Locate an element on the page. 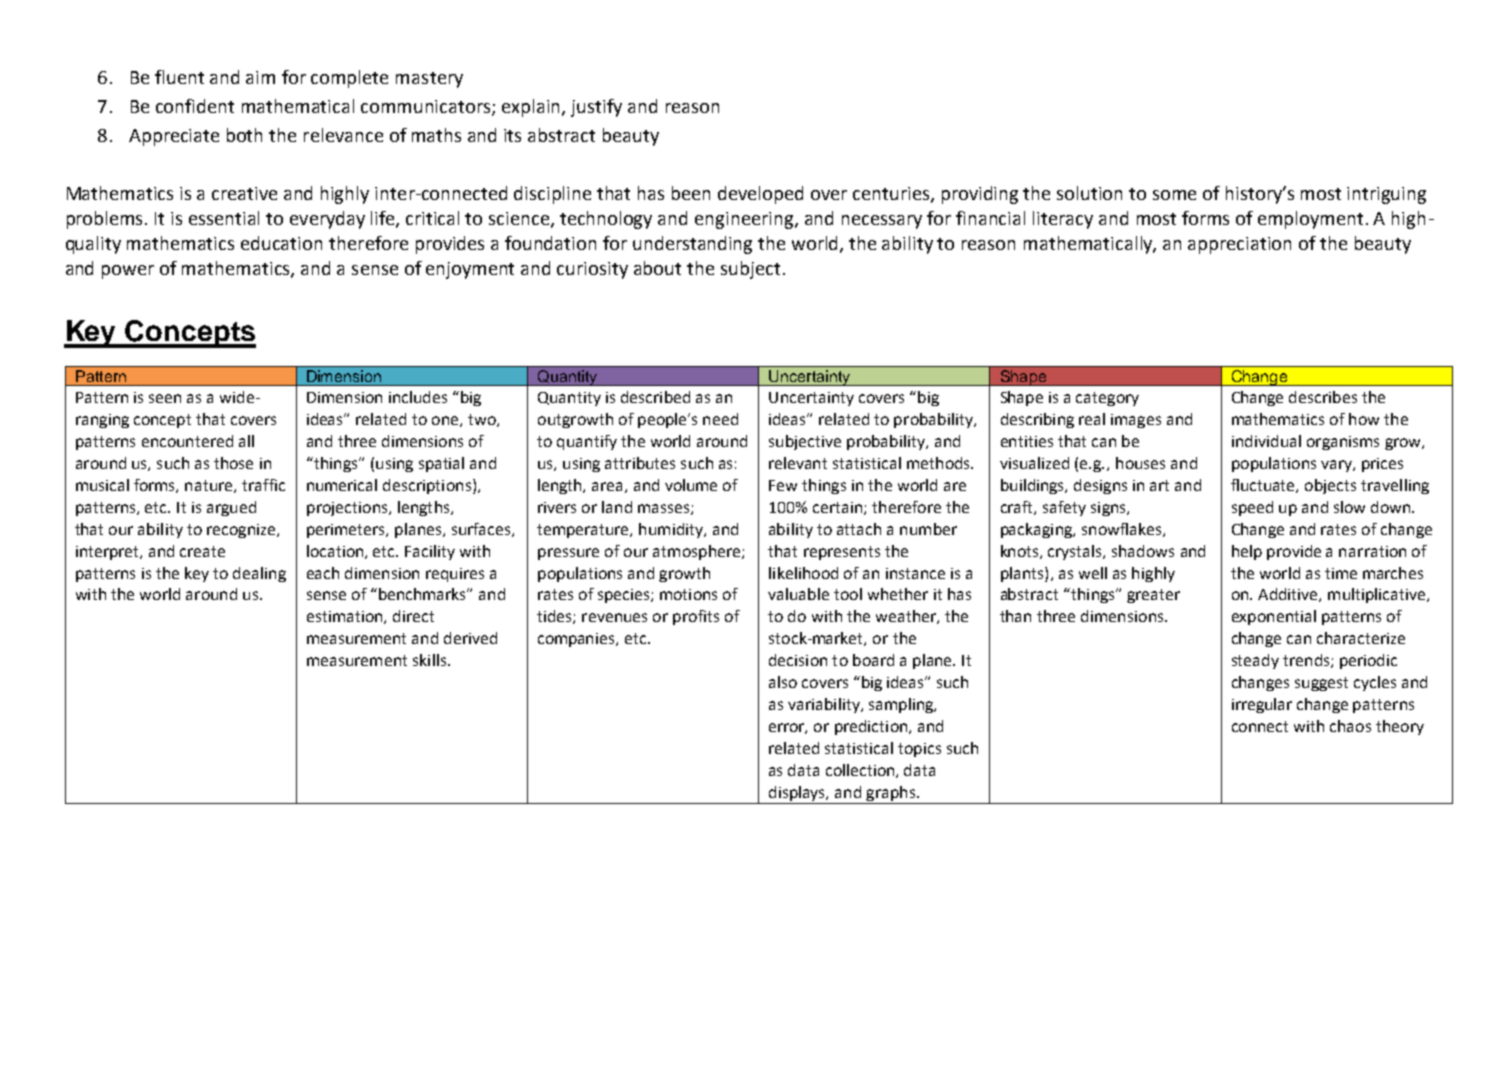 This document has height=1069, width=1512. help is located at coordinates (1247, 552).
